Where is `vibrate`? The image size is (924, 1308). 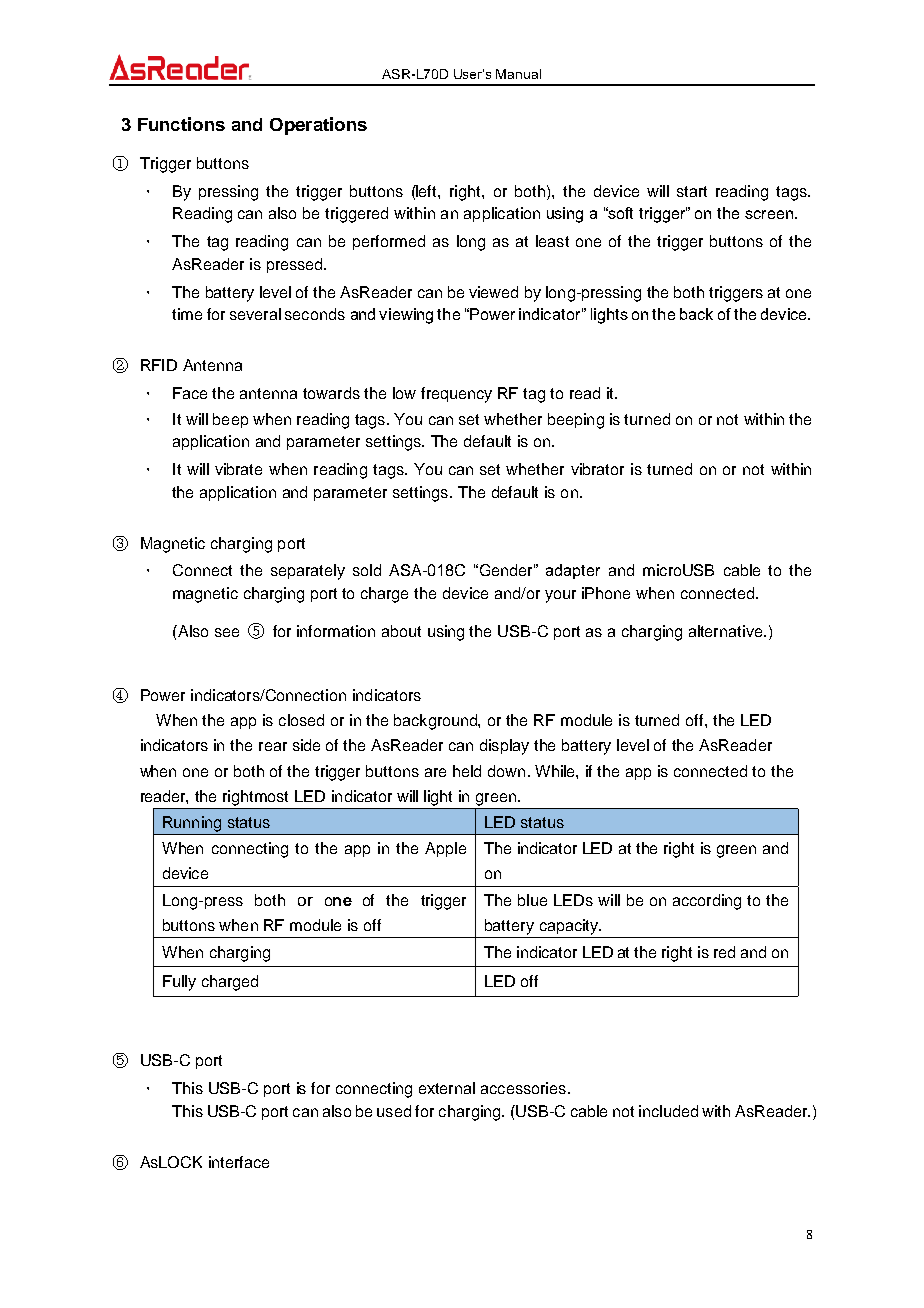 vibrate is located at coordinates (238, 469).
